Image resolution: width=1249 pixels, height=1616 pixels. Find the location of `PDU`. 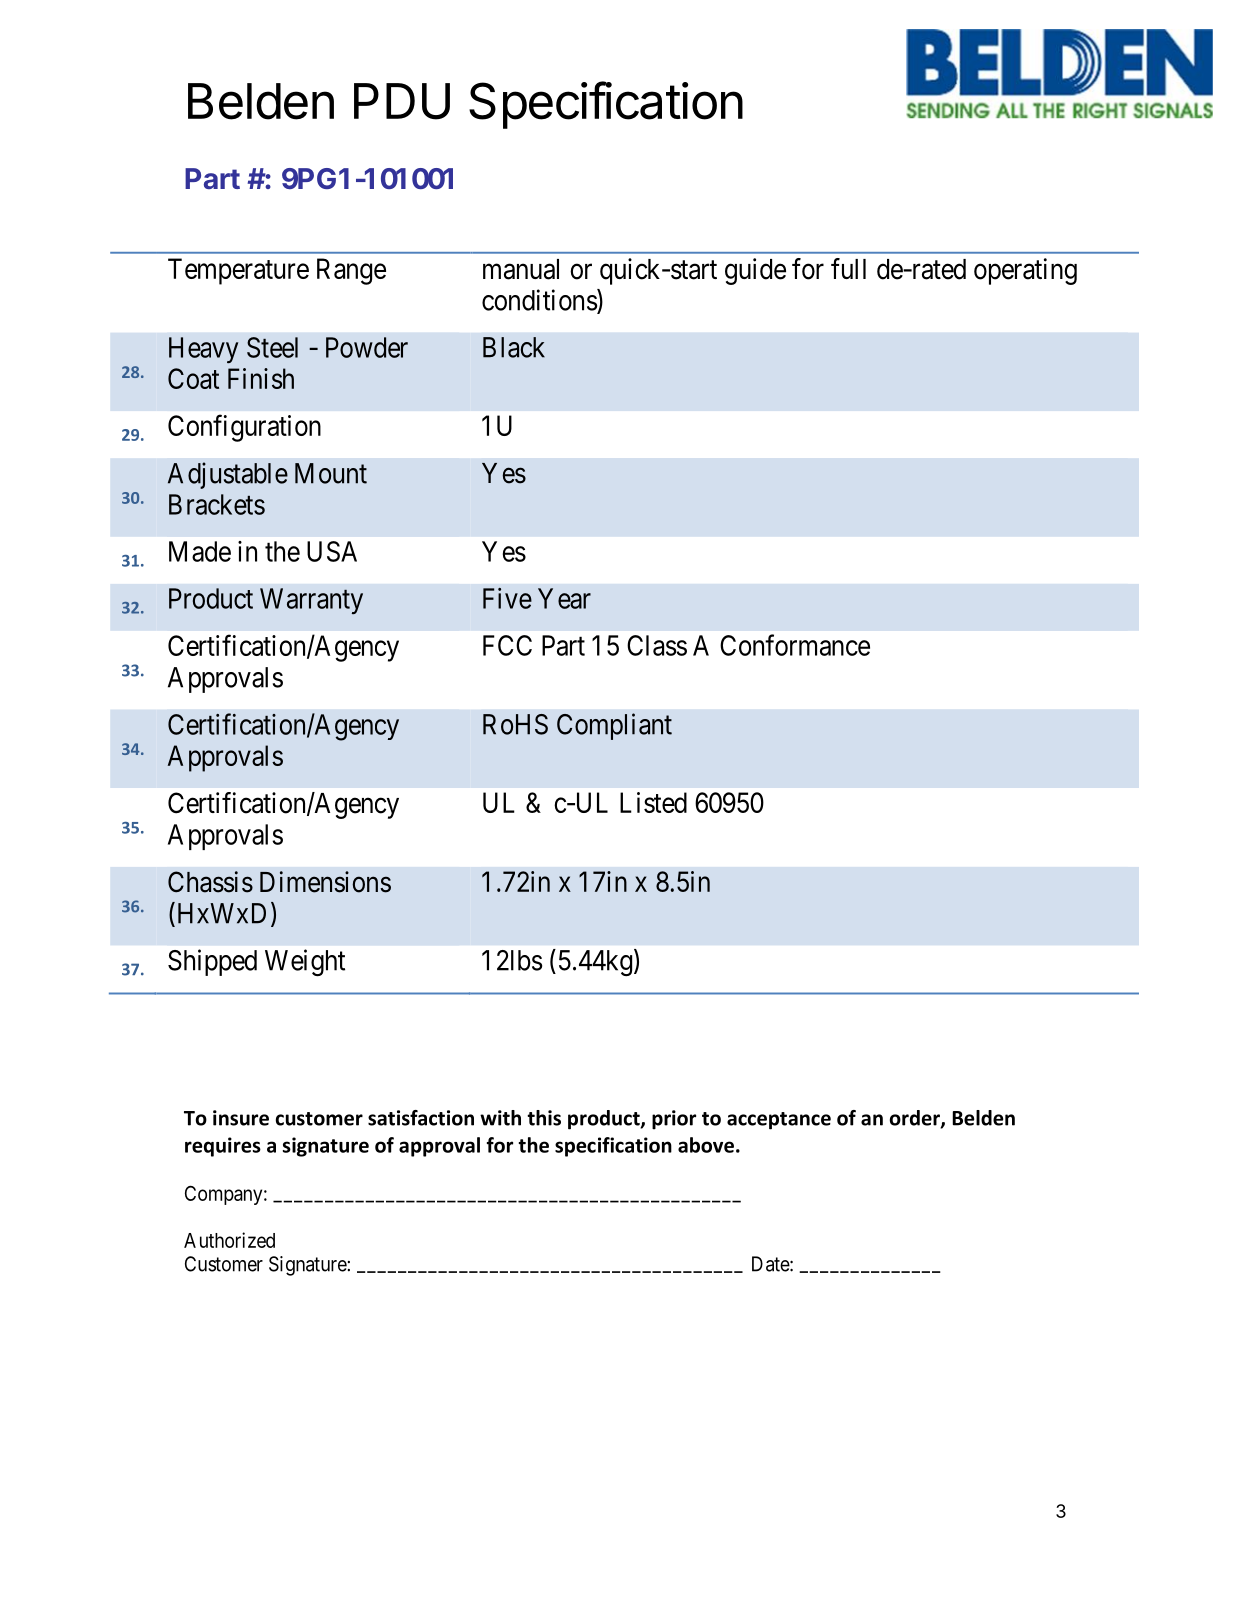

PDU is located at coordinates (402, 101).
